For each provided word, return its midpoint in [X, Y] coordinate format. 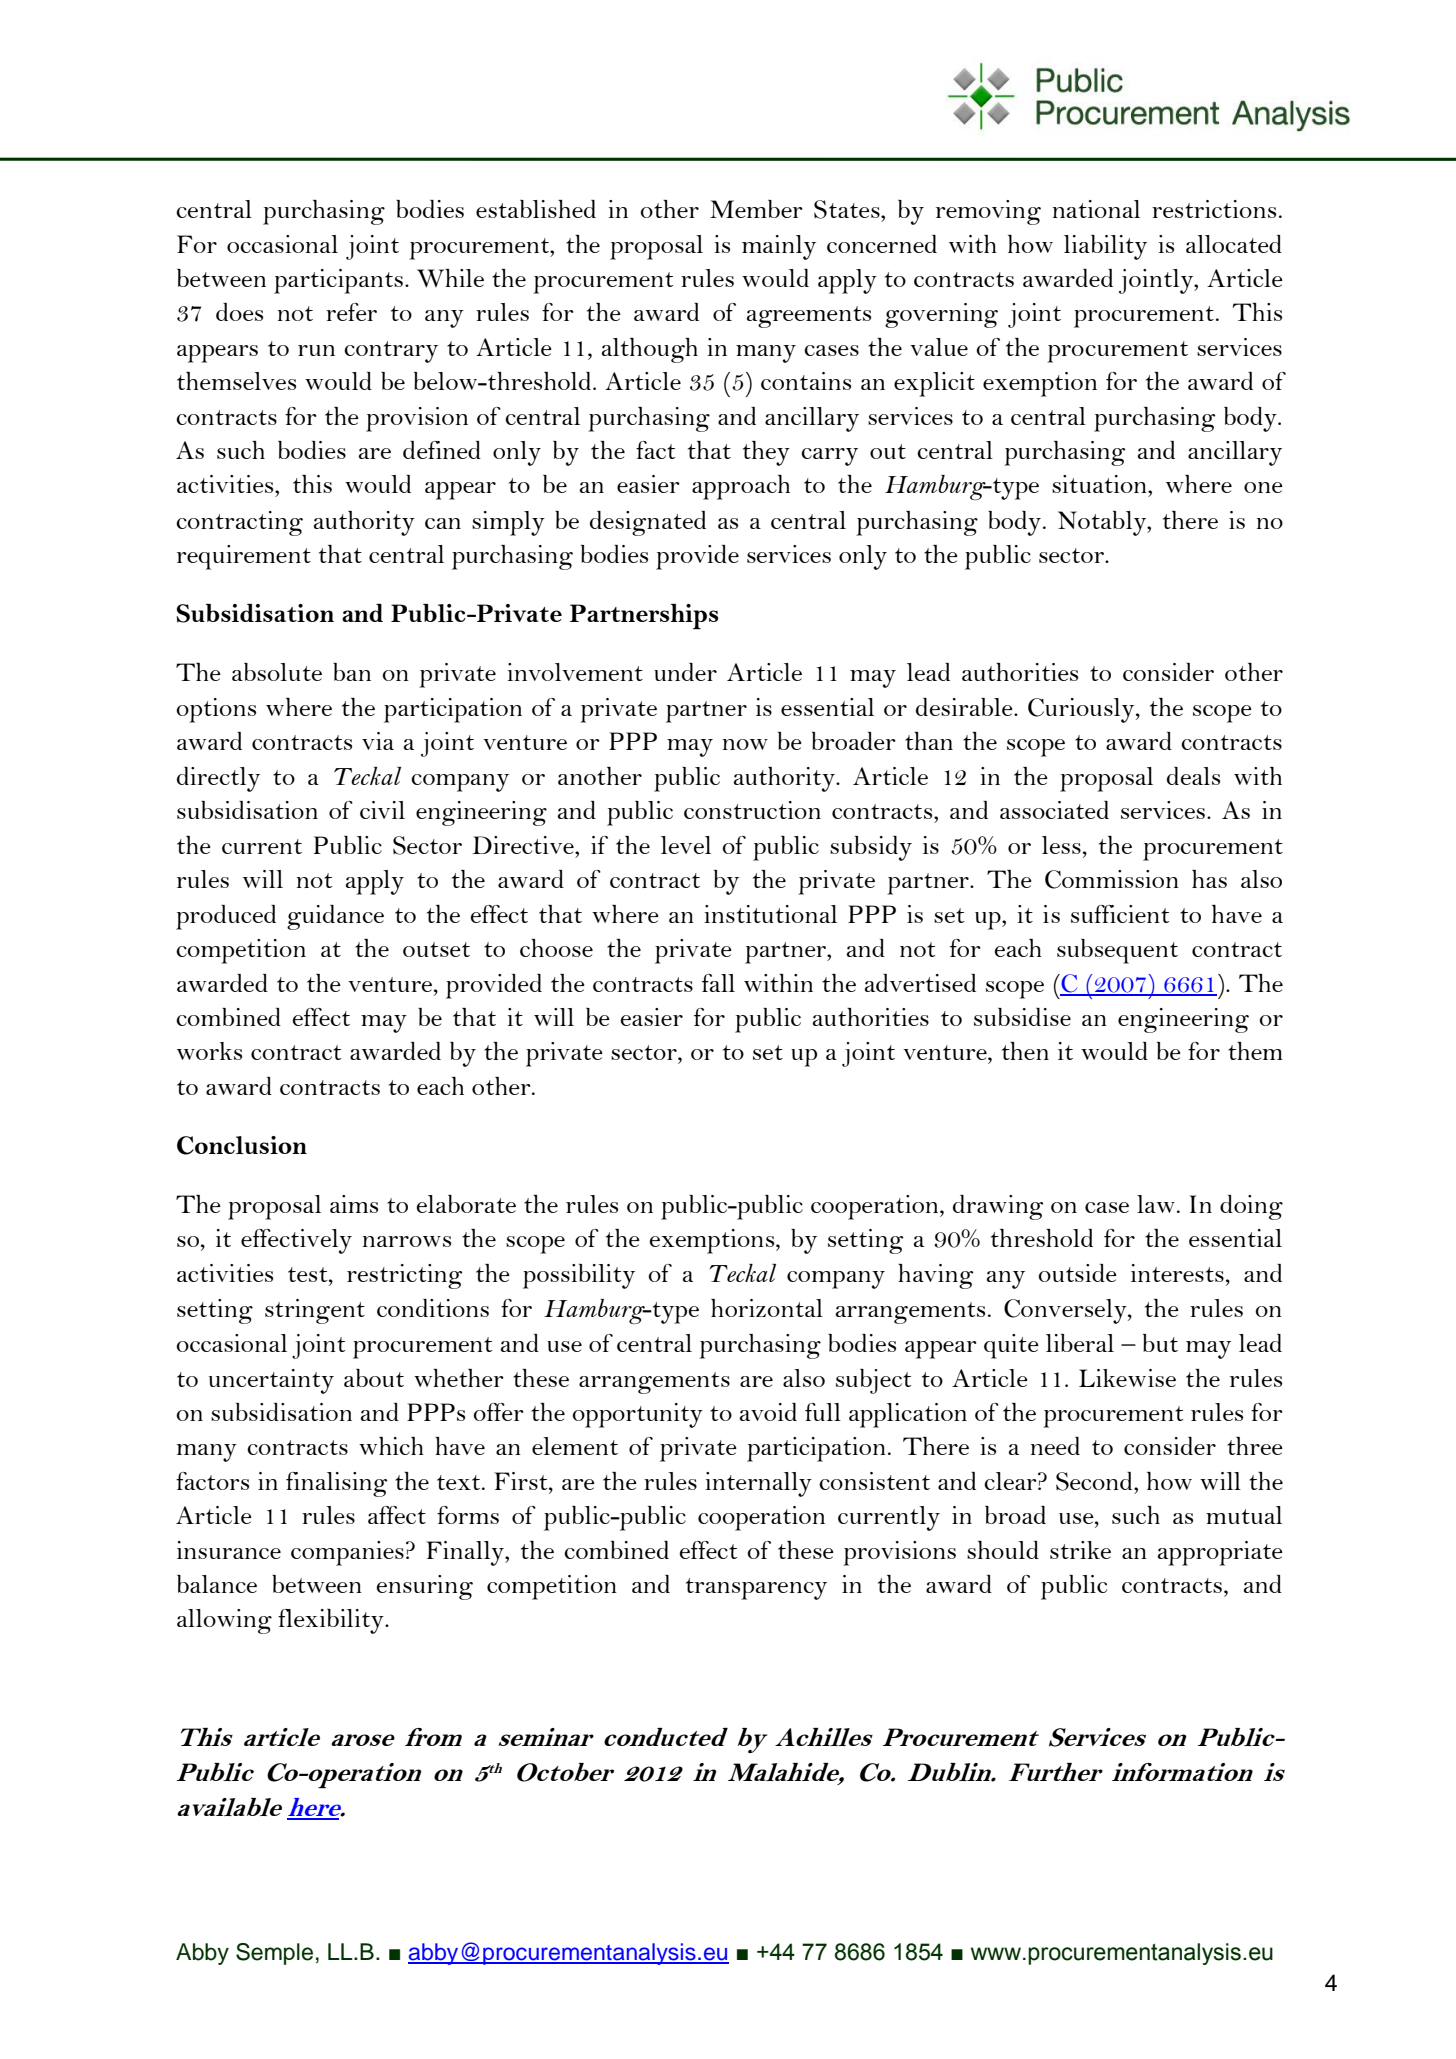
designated [648, 523]
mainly [779, 247]
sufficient [1120, 914]
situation [1100, 484]
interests [1177, 1273]
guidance [335, 917]
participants [338, 281]
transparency [756, 1589]
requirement [244, 557]
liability [1105, 247]
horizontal [767, 1308]
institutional [770, 914]
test [309, 1274]
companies [347, 1553]
